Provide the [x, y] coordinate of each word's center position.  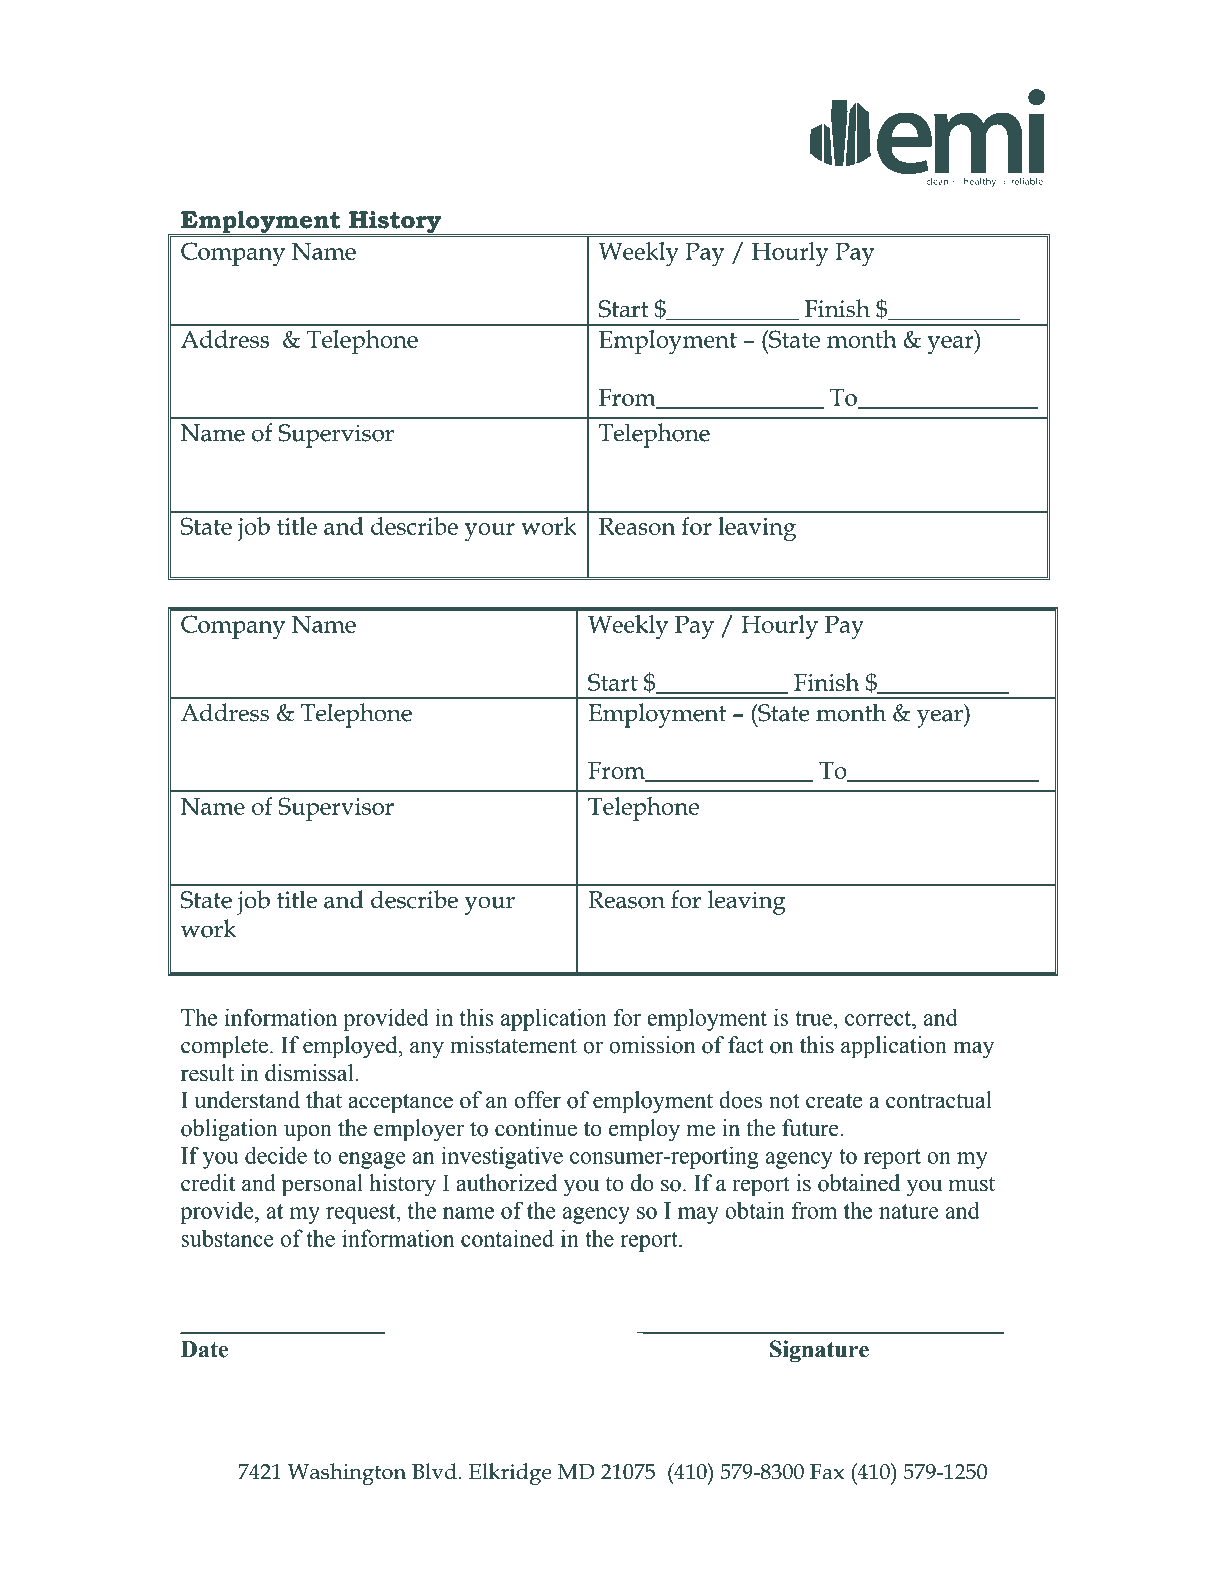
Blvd [434, 1471]
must [972, 1184]
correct [879, 1018]
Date [204, 1349]
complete [224, 1047]
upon [308, 1133]
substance [227, 1238]
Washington [347, 1474]
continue [536, 1128]
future [811, 1128]
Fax [827, 1472]
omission [652, 1045]
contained [507, 1238]
